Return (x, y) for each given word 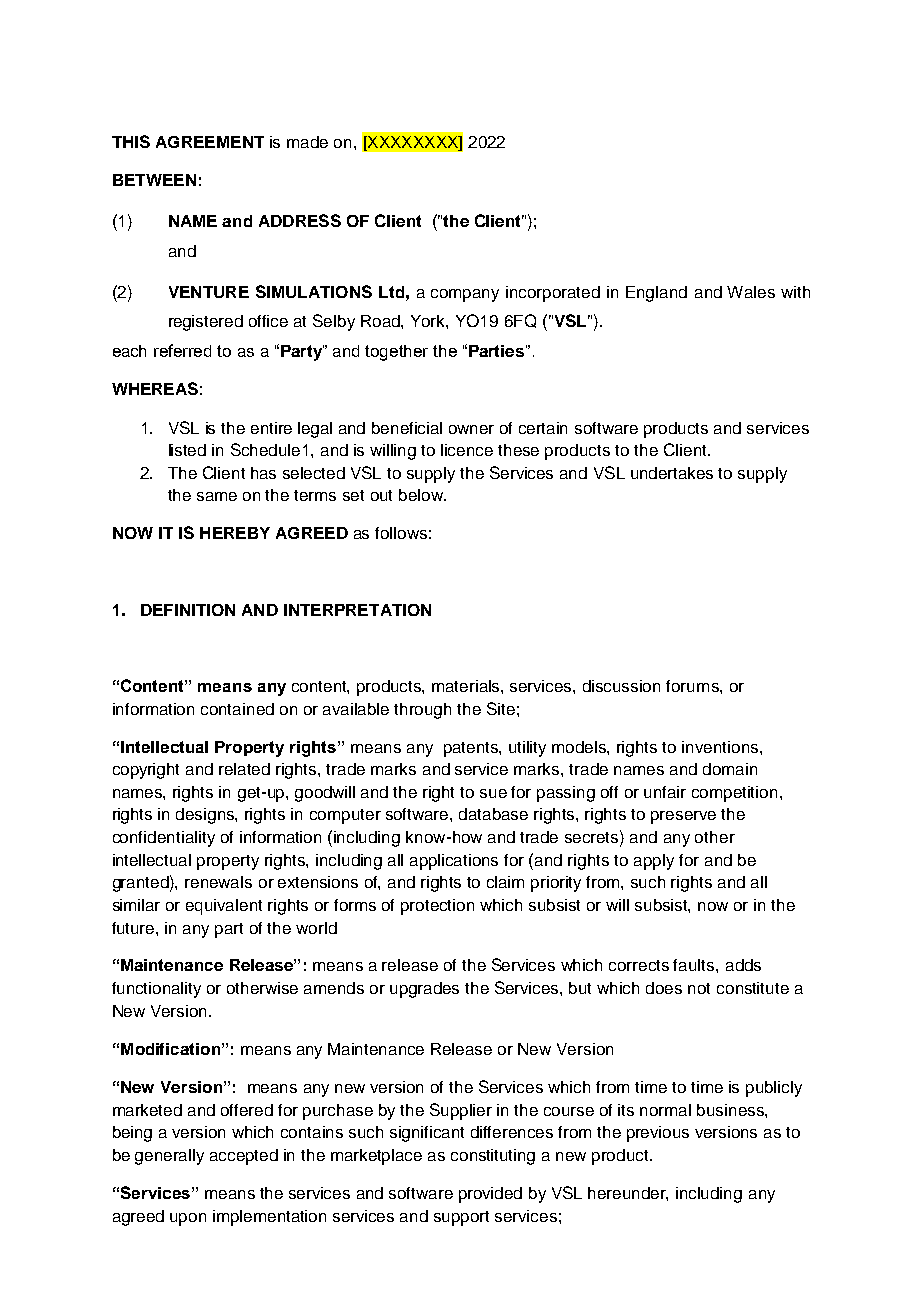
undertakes (672, 473)
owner (471, 429)
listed (187, 450)
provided (490, 1195)
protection (437, 907)
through (422, 711)
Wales (751, 292)
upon (188, 1219)
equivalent (224, 907)
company (465, 295)
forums (693, 686)
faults (695, 965)
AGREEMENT (210, 142)
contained (237, 709)
